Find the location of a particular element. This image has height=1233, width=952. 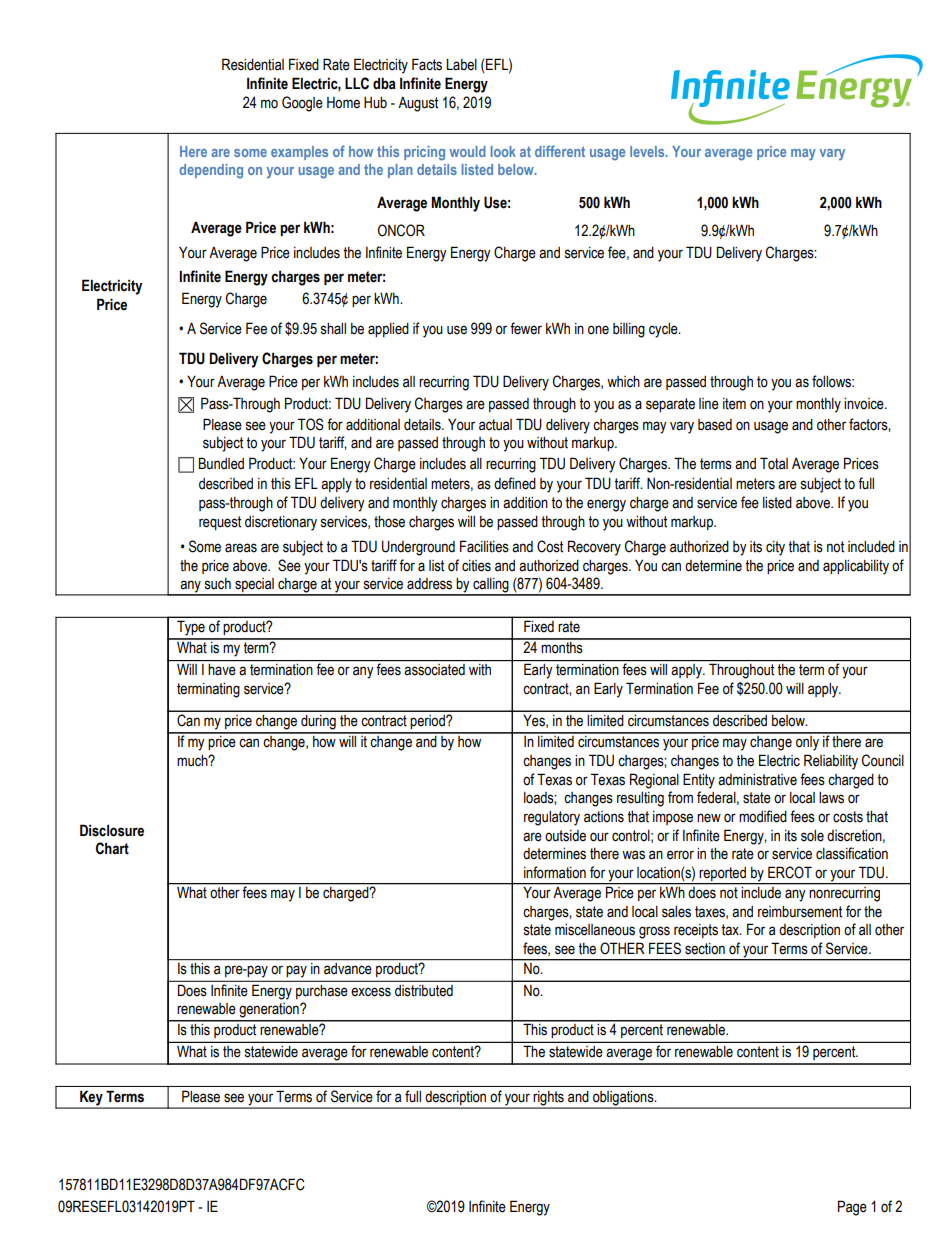

distributed is located at coordinates (424, 990).
